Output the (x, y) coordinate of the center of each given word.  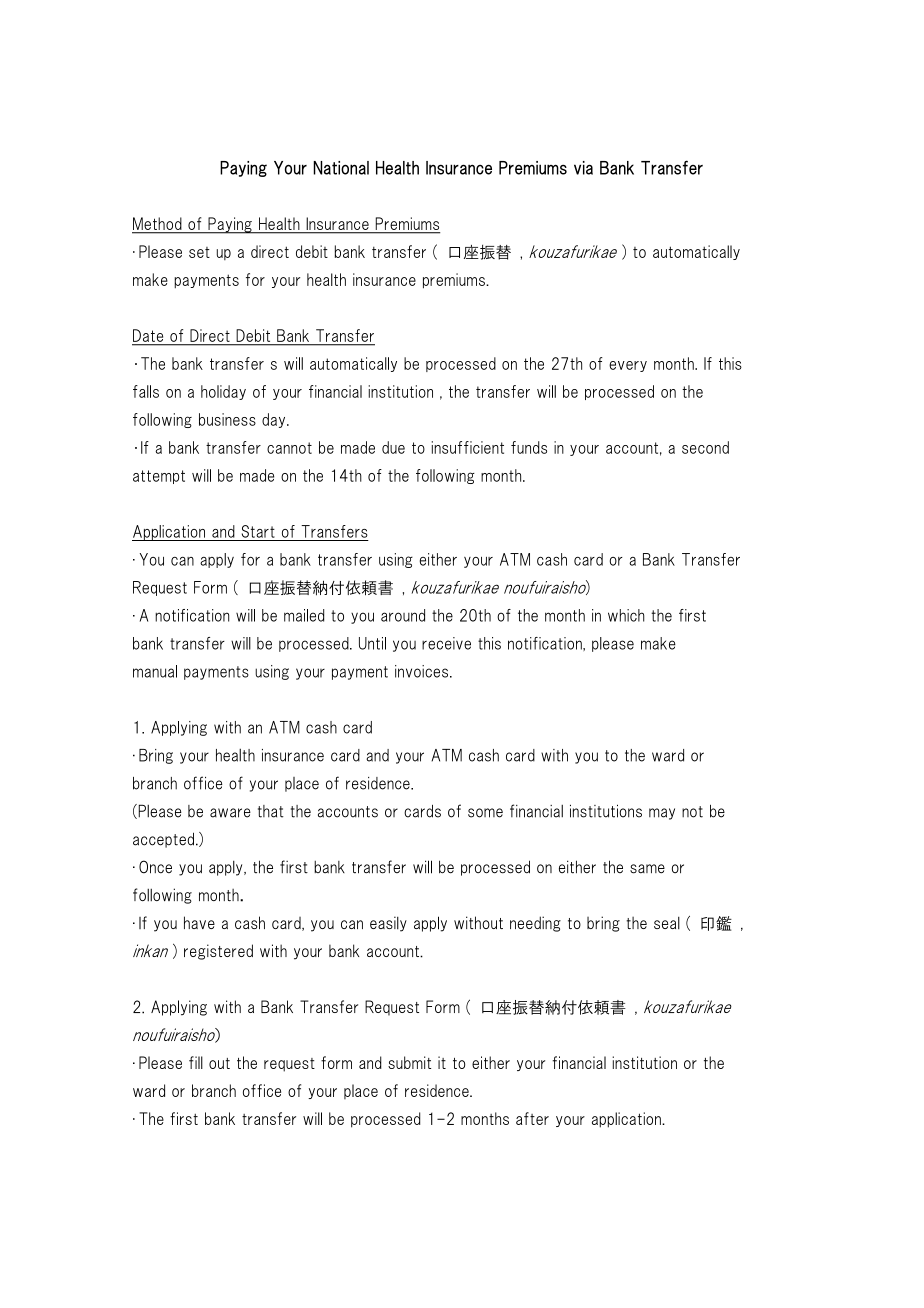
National (341, 168)
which (626, 615)
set (199, 252)
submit (409, 1062)
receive (446, 643)
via (583, 168)
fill (196, 1062)
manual (155, 671)
